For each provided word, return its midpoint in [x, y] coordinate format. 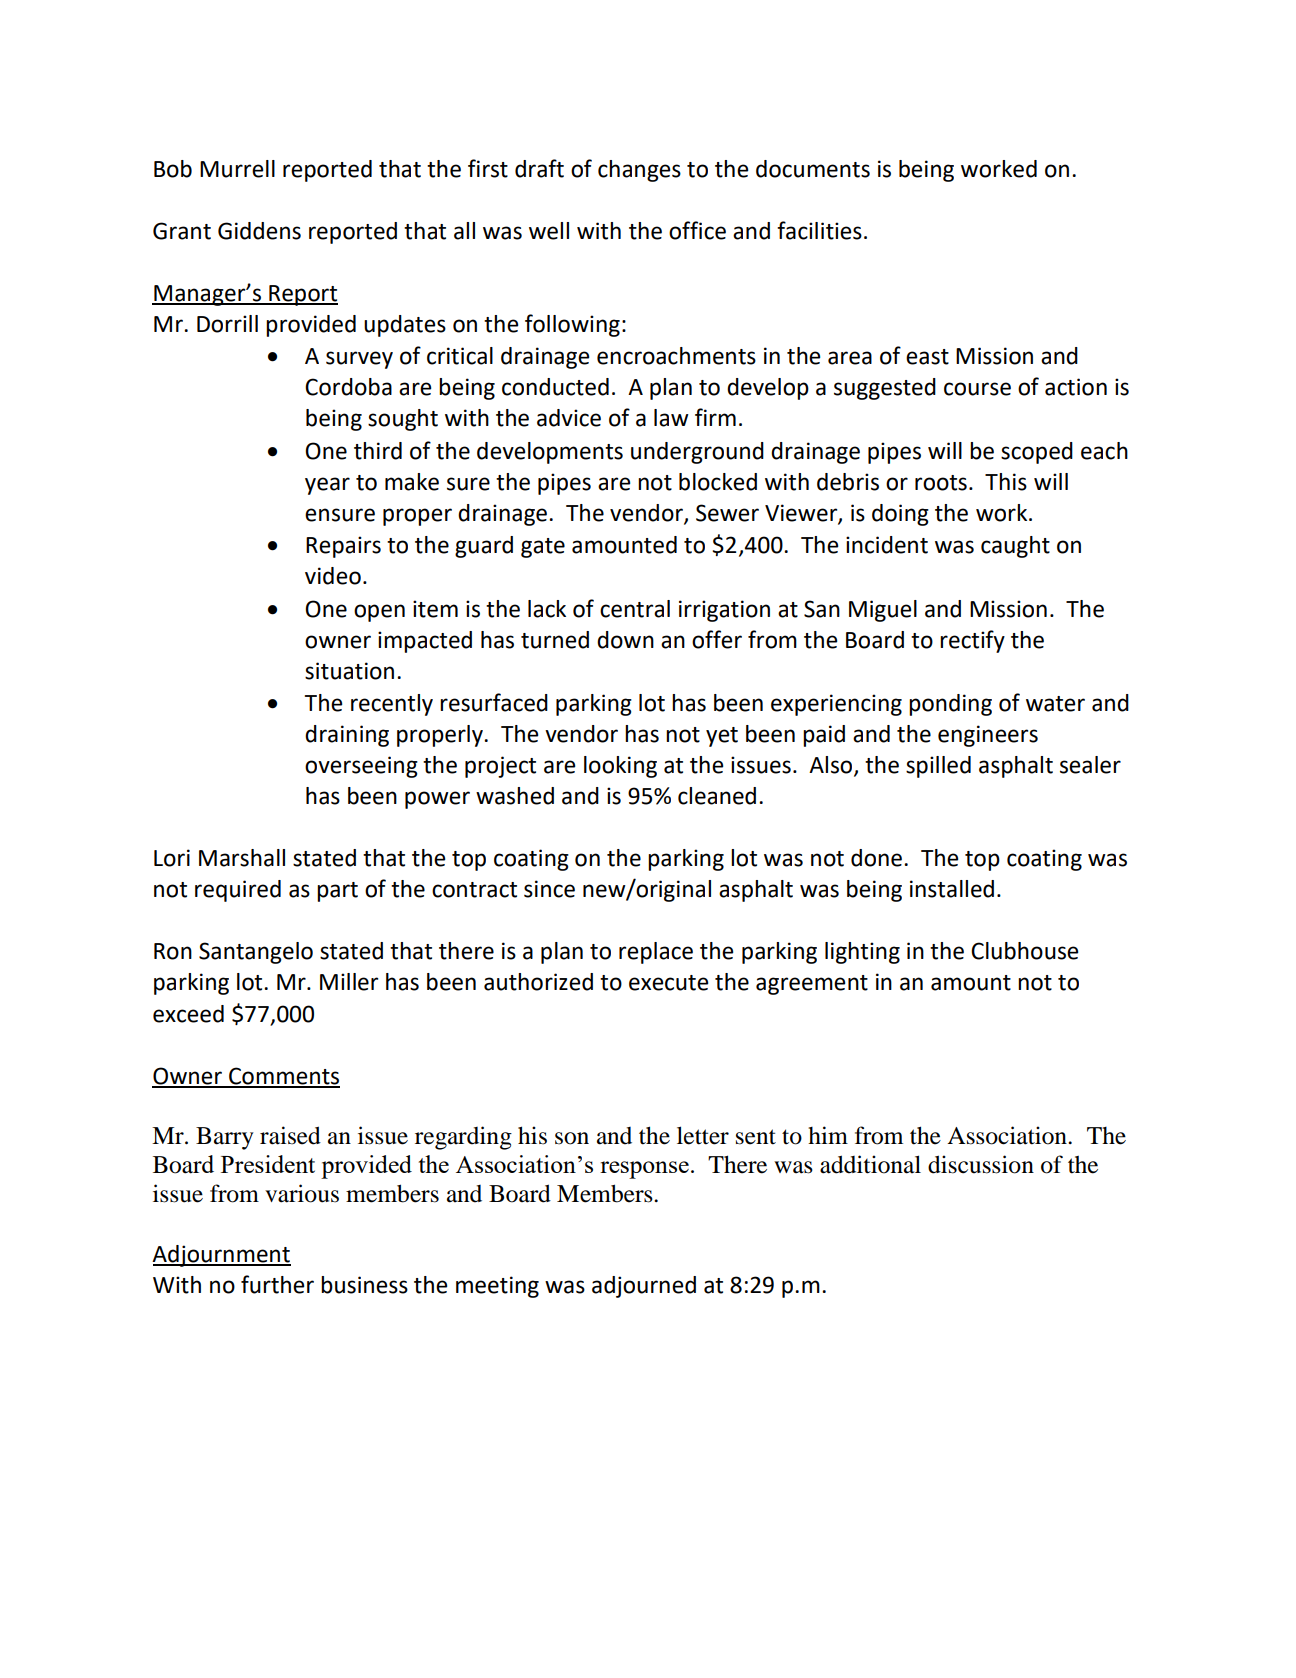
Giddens [259, 231]
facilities [819, 230]
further [277, 1284]
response [644, 1170]
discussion [981, 1164]
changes [639, 171]
